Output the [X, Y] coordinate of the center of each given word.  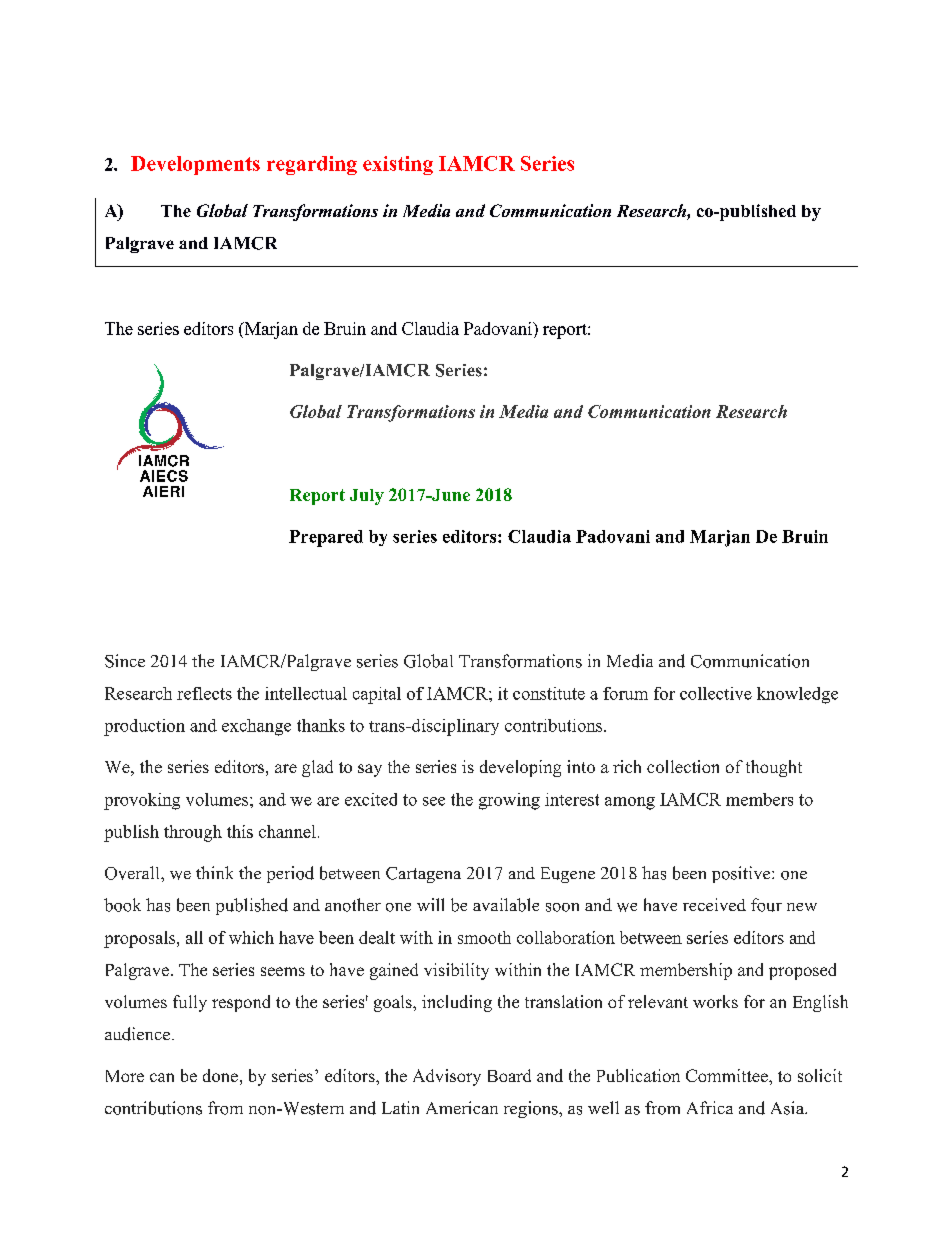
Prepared [326, 538]
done [220, 1075]
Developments [195, 165]
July [367, 497]
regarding [312, 165]
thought [774, 768]
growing [509, 801]
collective [716, 693]
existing [398, 165]
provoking [142, 801]
